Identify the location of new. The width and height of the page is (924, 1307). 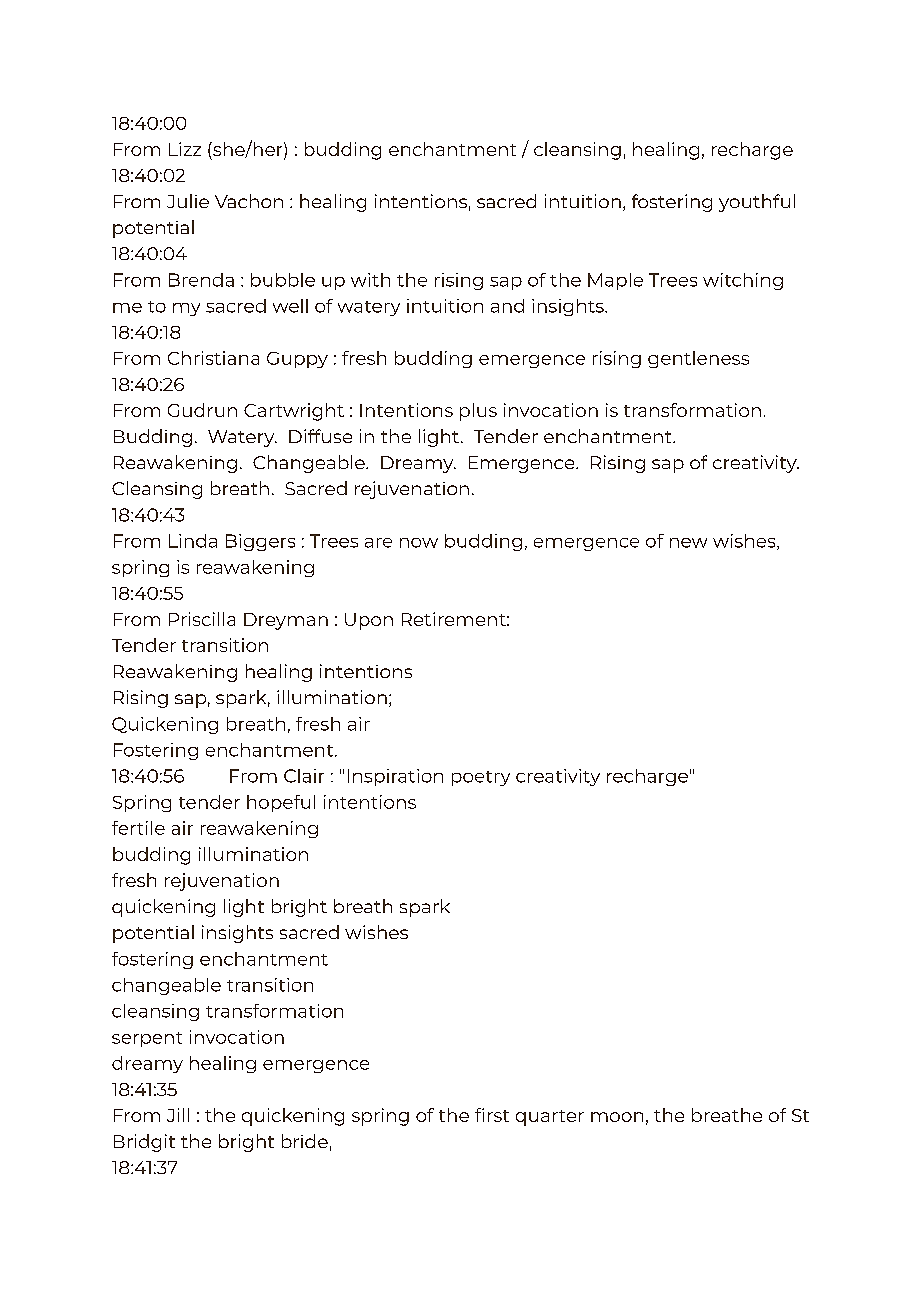
(688, 543).
